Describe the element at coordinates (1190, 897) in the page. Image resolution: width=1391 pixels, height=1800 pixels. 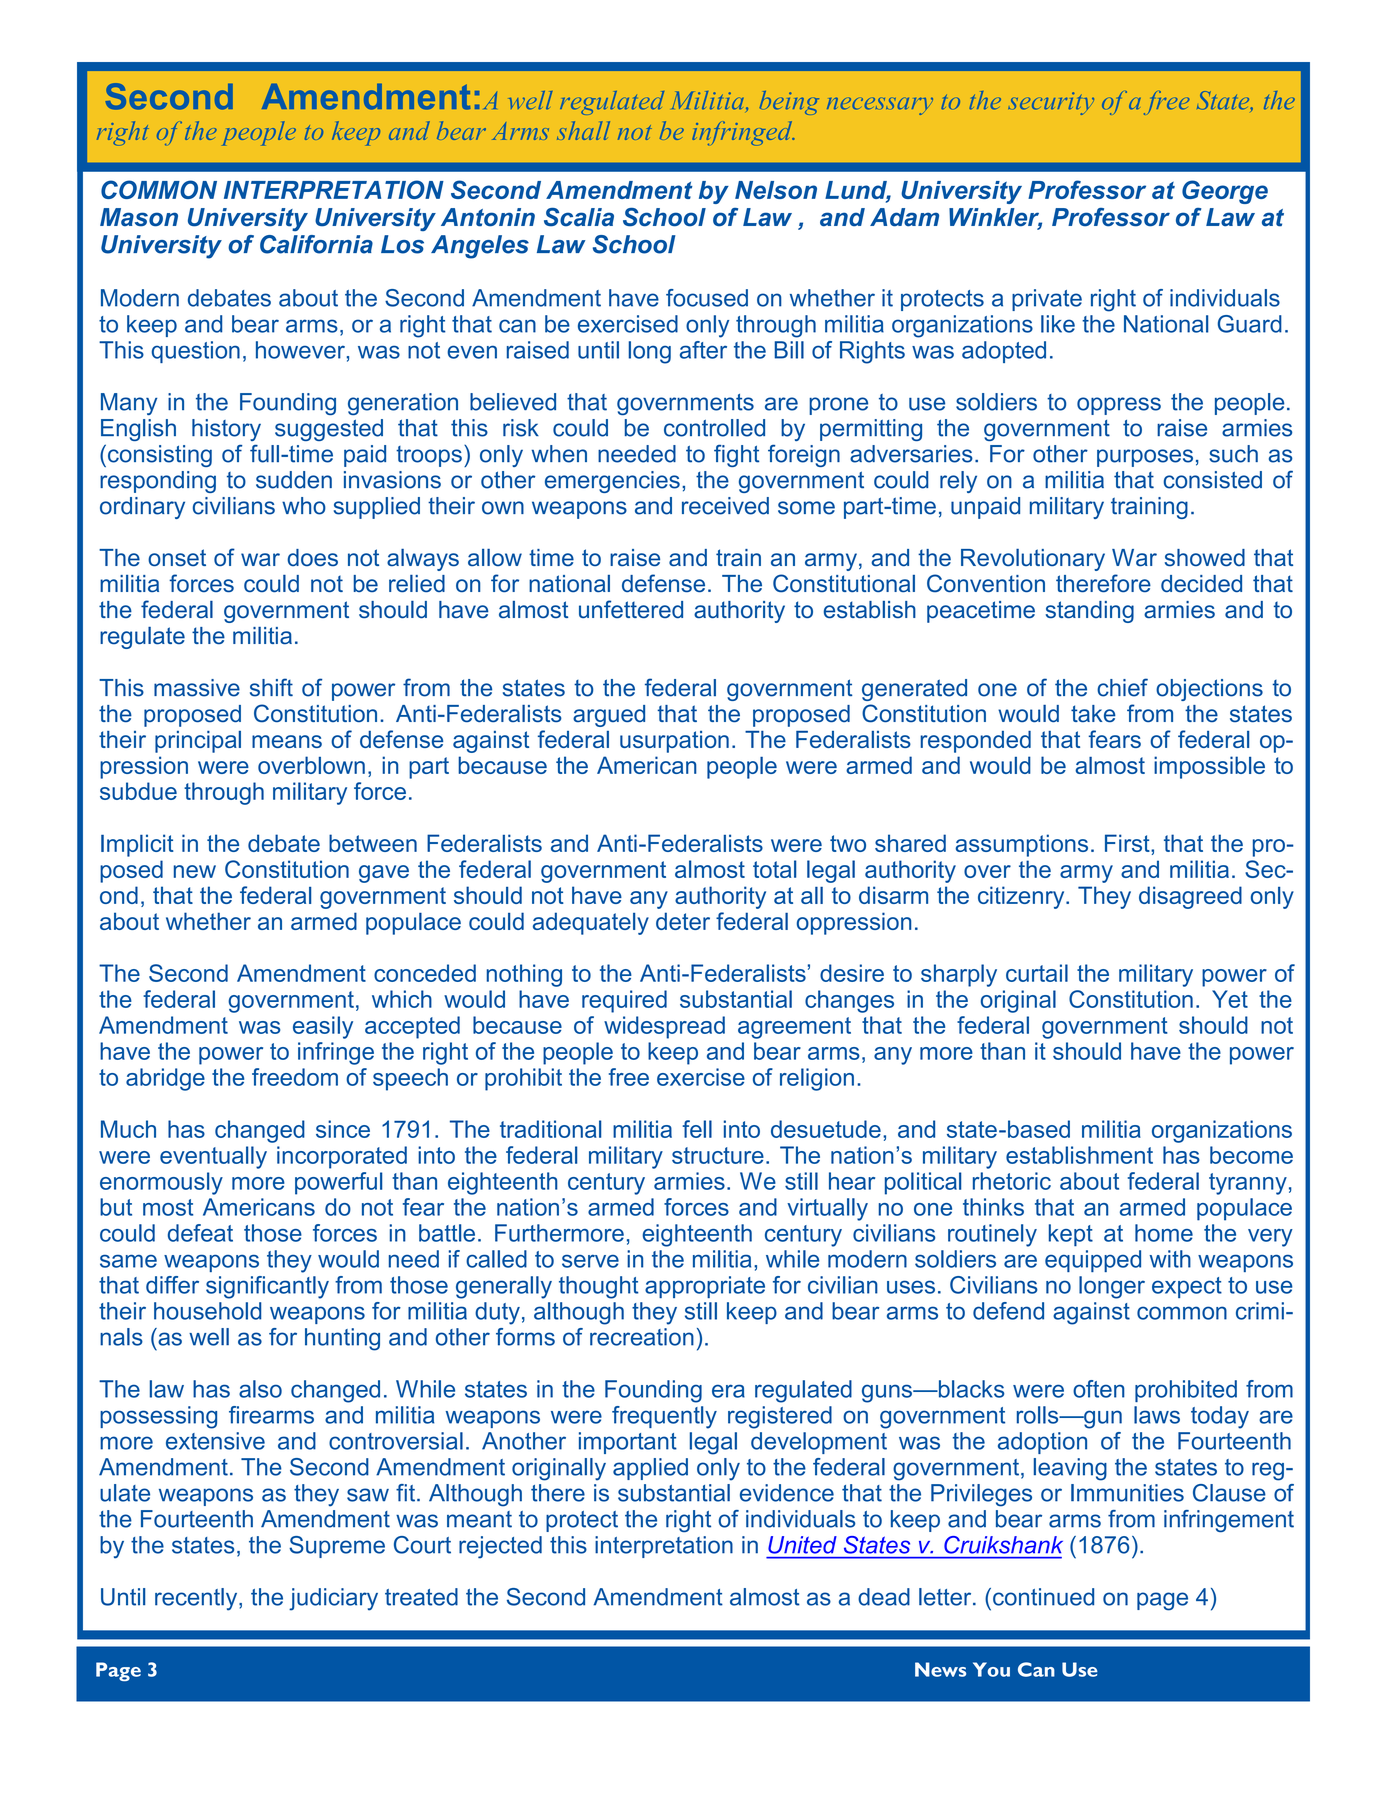
I see `disagreed` at that location.
